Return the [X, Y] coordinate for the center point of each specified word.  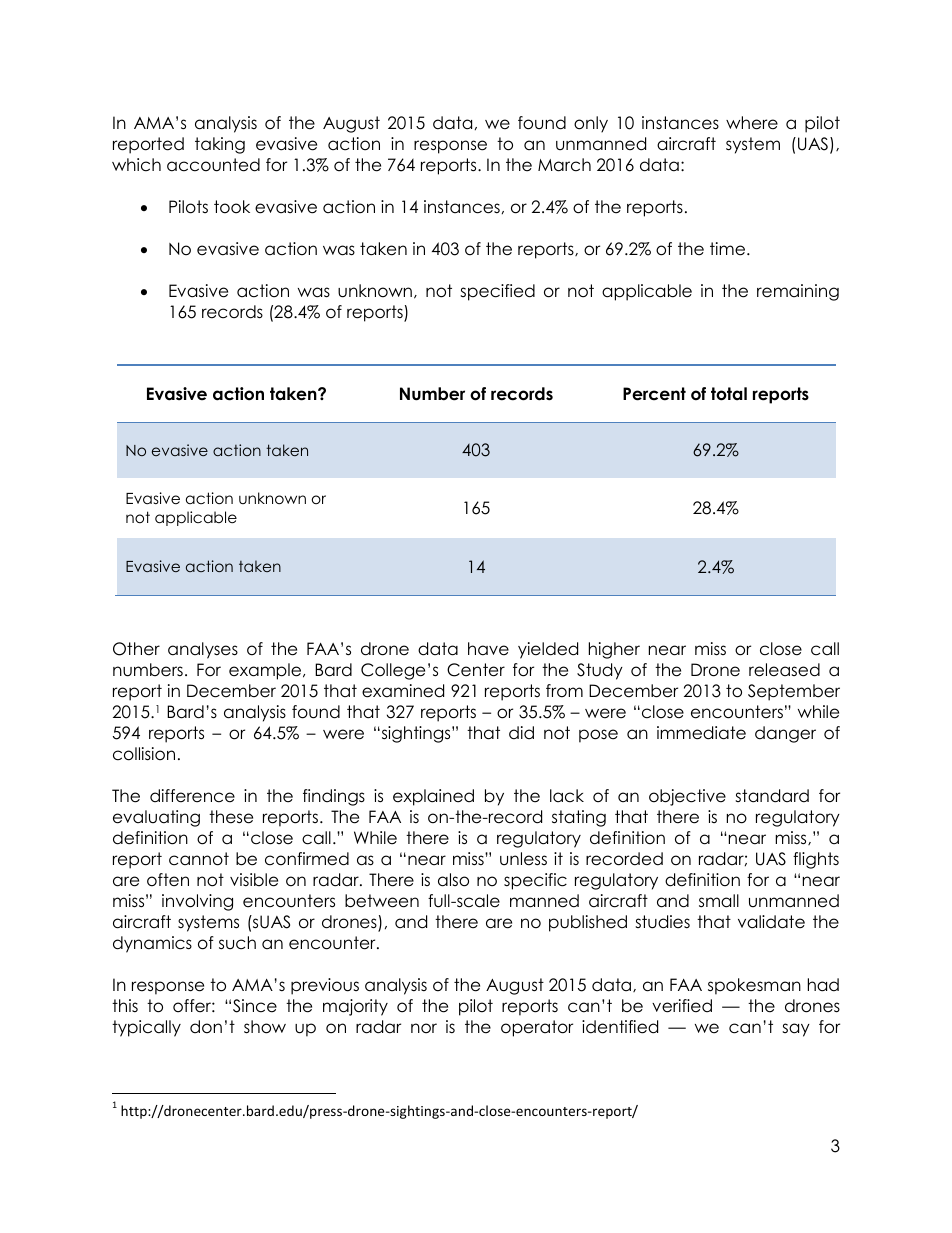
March [564, 165]
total [729, 394]
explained [433, 797]
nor [424, 1028]
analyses [203, 650]
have [488, 649]
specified [497, 292]
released [784, 670]
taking [220, 145]
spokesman [754, 986]
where [752, 123]
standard [772, 796]
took [232, 207]
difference [192, 796]
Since [255, 1006]
